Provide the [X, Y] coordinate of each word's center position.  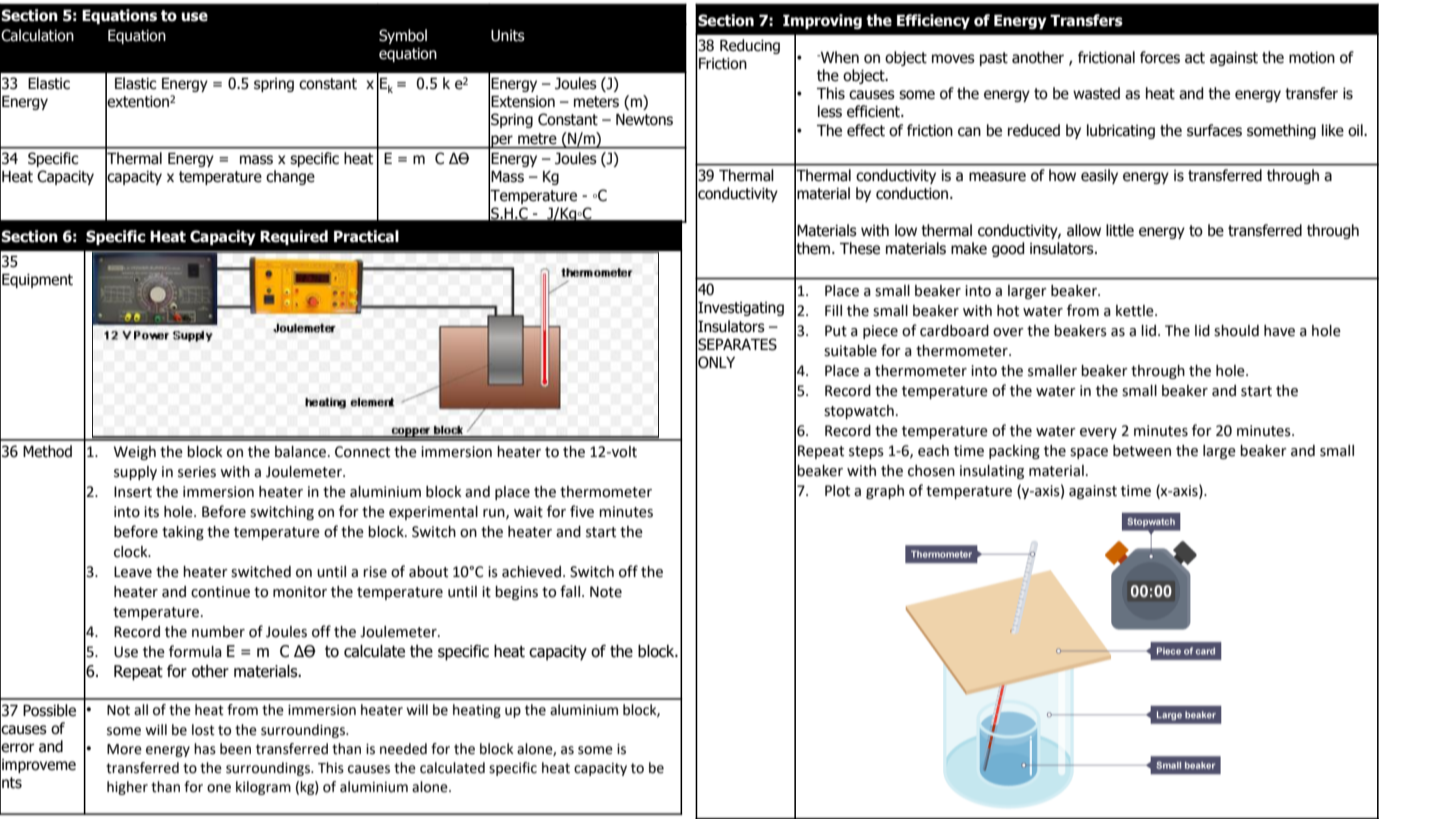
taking [183, 533]
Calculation [37, 35]
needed [403, 749]
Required [294, 237]
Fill [833, 310]
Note [606, 592]
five [582, 511]
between [1142, 451]
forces [1160, 57]
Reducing [750, 46]
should [1236, 331]
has [205, 749]
